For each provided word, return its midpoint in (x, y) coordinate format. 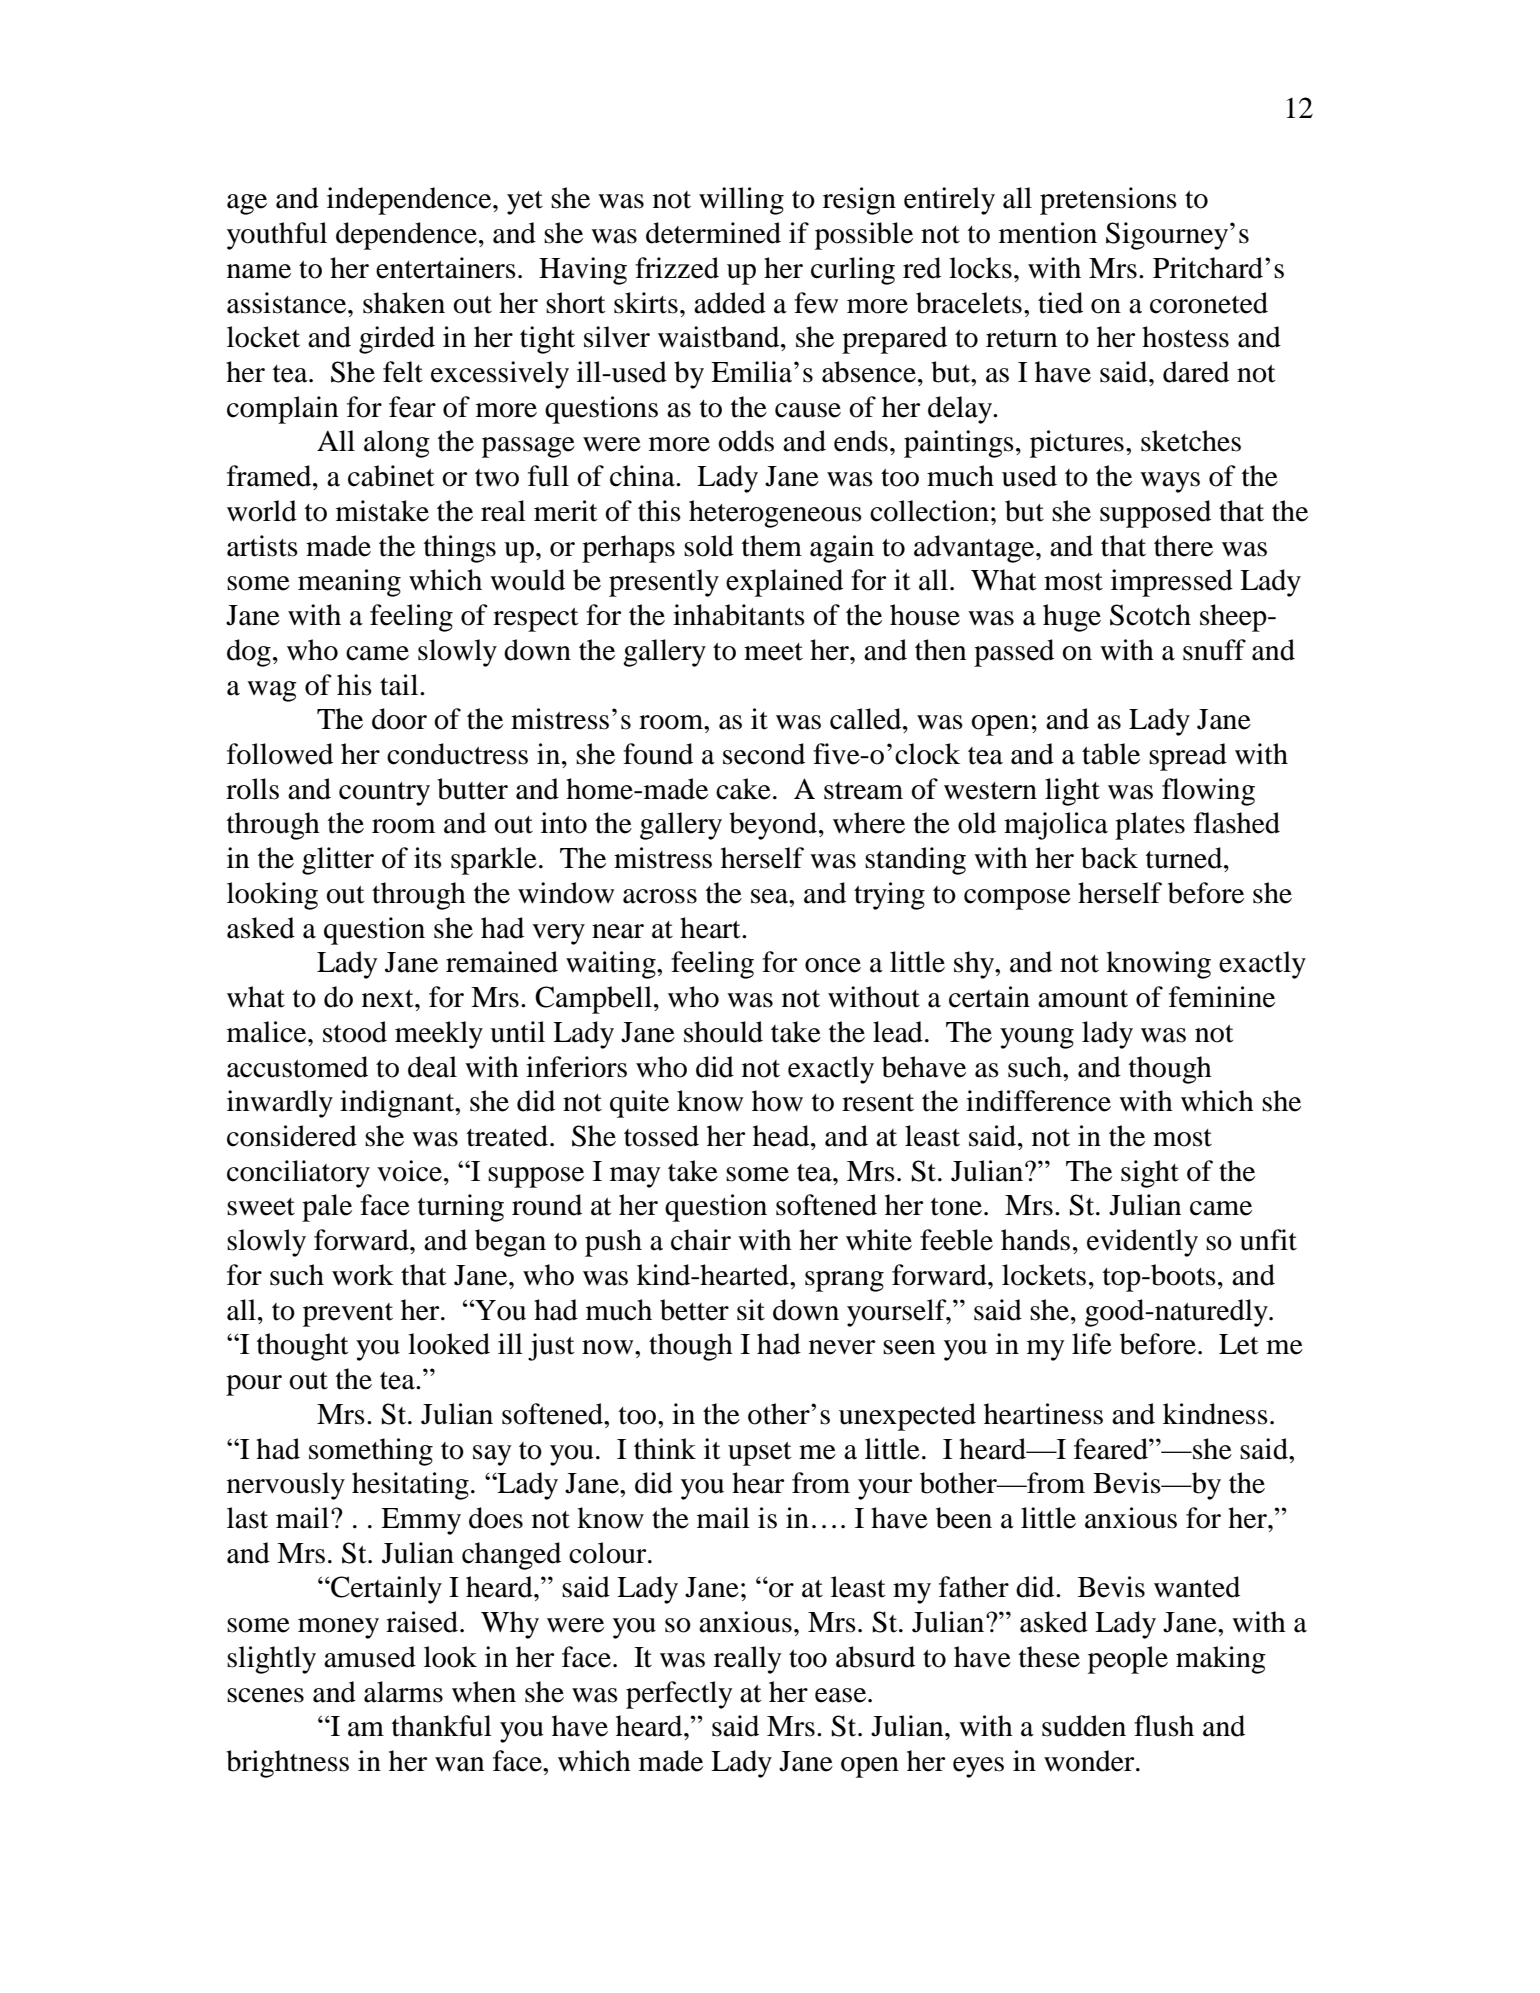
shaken (404, 303)
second (764, 754)
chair (701, 1240)
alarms (403, 1692)
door (399, 719)
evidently (1142, 1243)
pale (327, 1208)
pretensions (1108, 201)
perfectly (679, 1695)
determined (713, 233)
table (1111, 754)
